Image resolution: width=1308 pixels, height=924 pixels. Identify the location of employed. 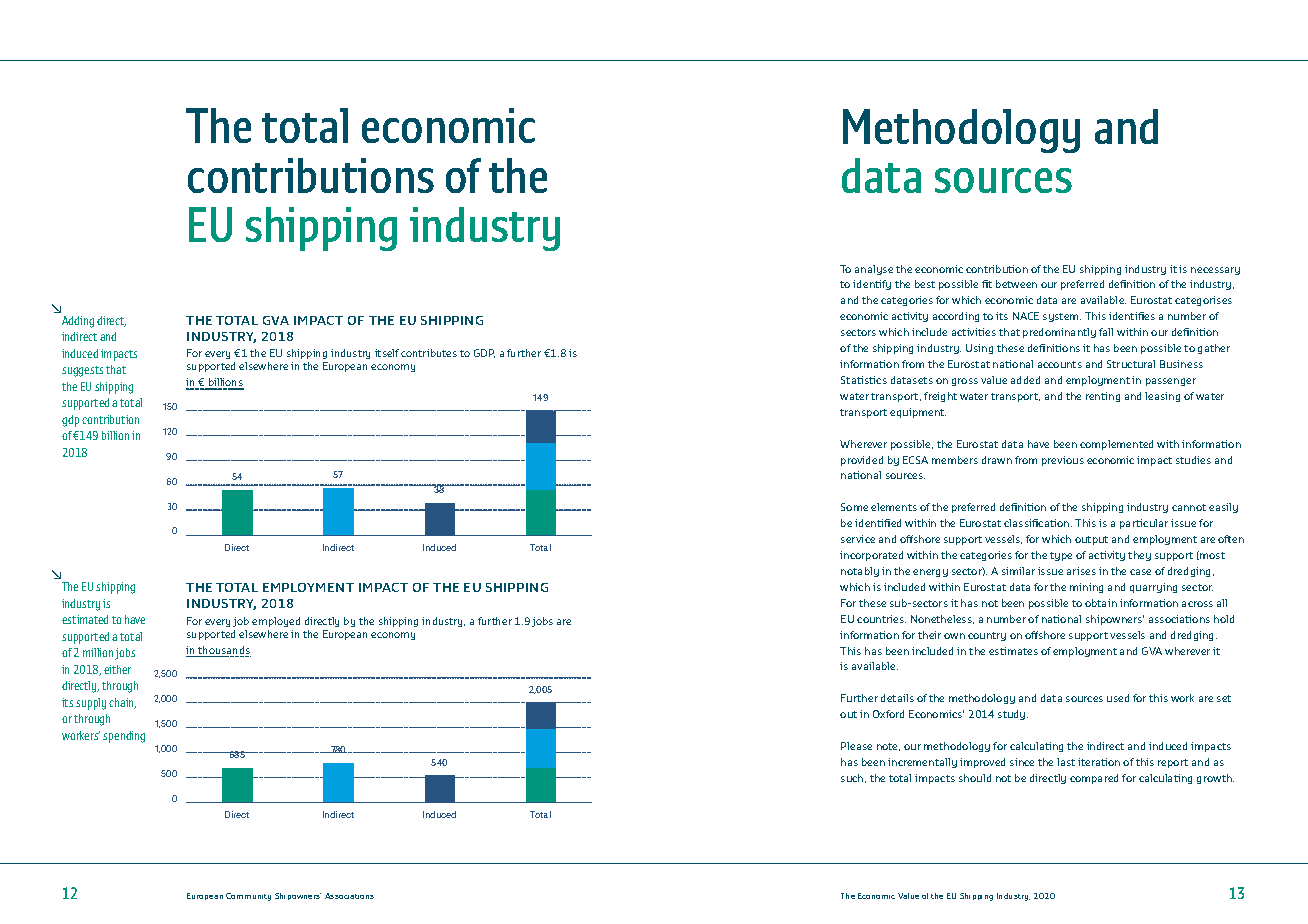
(276, 622).
